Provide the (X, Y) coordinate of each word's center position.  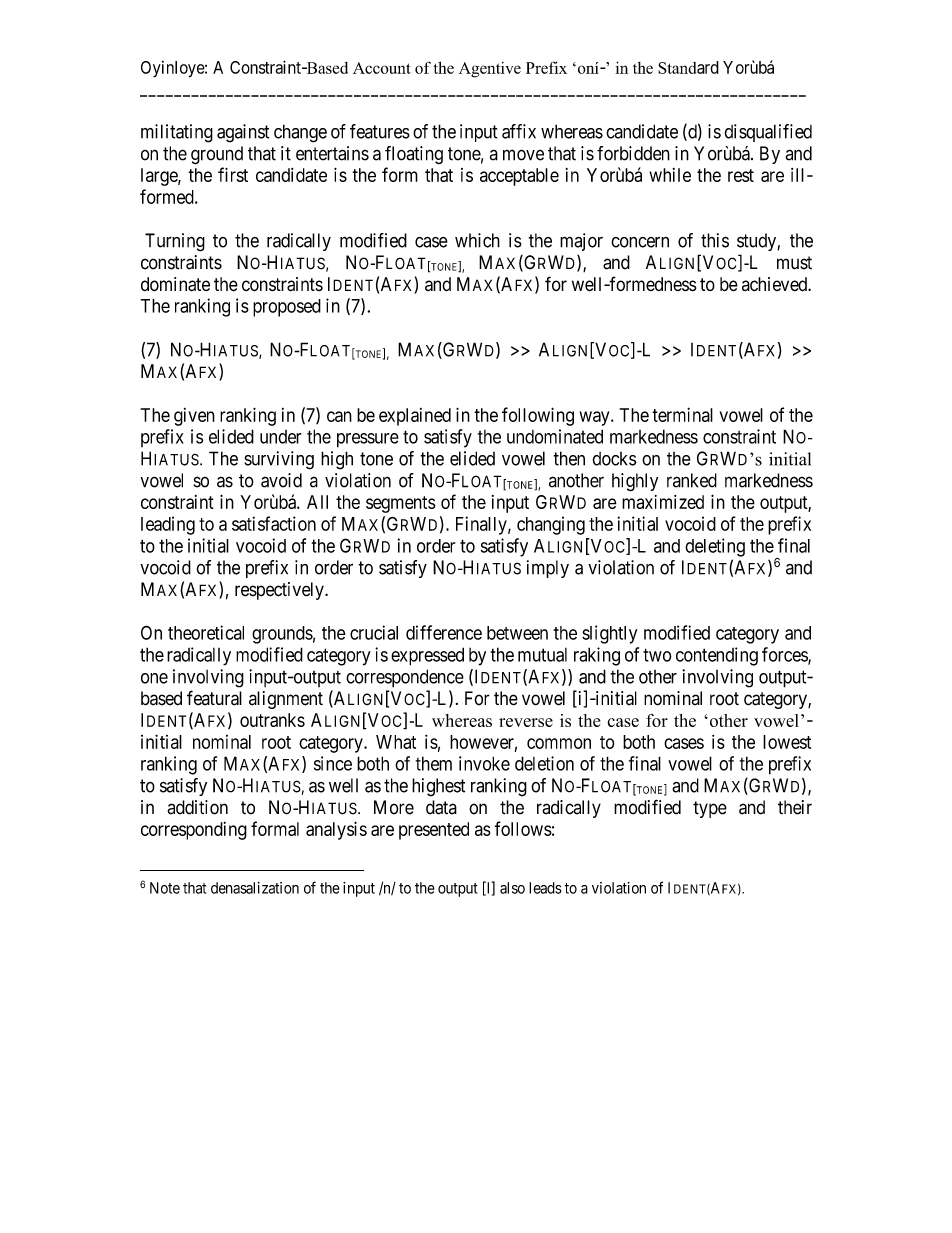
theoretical (206, 632)
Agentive (490, 70)
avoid (281, 480)
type (710, 809)
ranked (692, 480)
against (243, 133)
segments (401, 504)
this (715, 240)
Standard (688, 67)
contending (717, 656)
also (512, 888)
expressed (427, 656)
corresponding (194, 831)
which (477, 240)
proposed (287, 308)
